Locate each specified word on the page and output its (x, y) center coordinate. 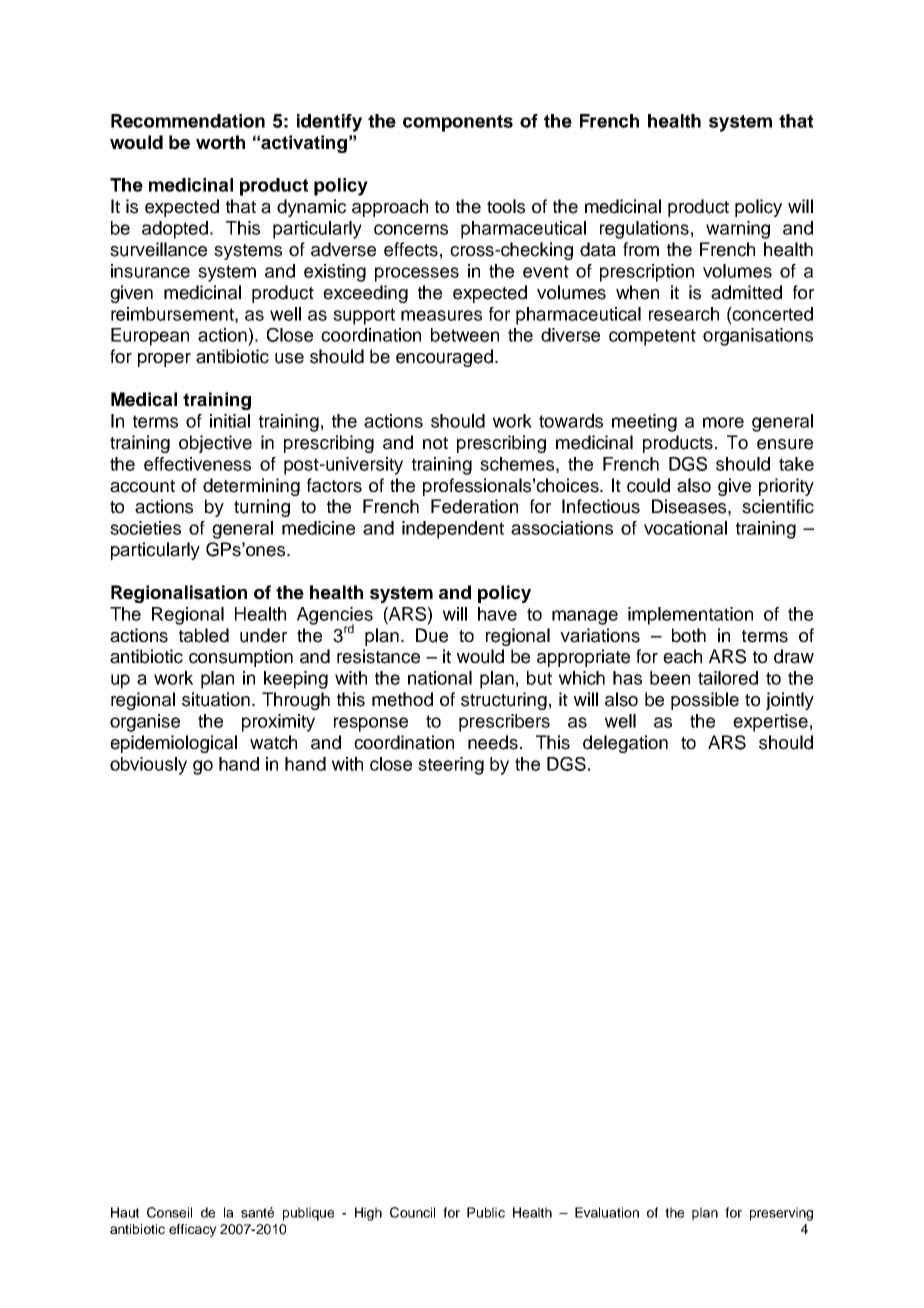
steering (451, 766)
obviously (148, 766)
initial (230, 421)
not (435, 443)
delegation (625, 744)
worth (220, 142)
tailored (728, 678)
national (440, 678)
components (458, 123)
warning (738, 230)
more (723, 422)
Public (486, 1212)
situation (216, 699)
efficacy (193, 1230)
